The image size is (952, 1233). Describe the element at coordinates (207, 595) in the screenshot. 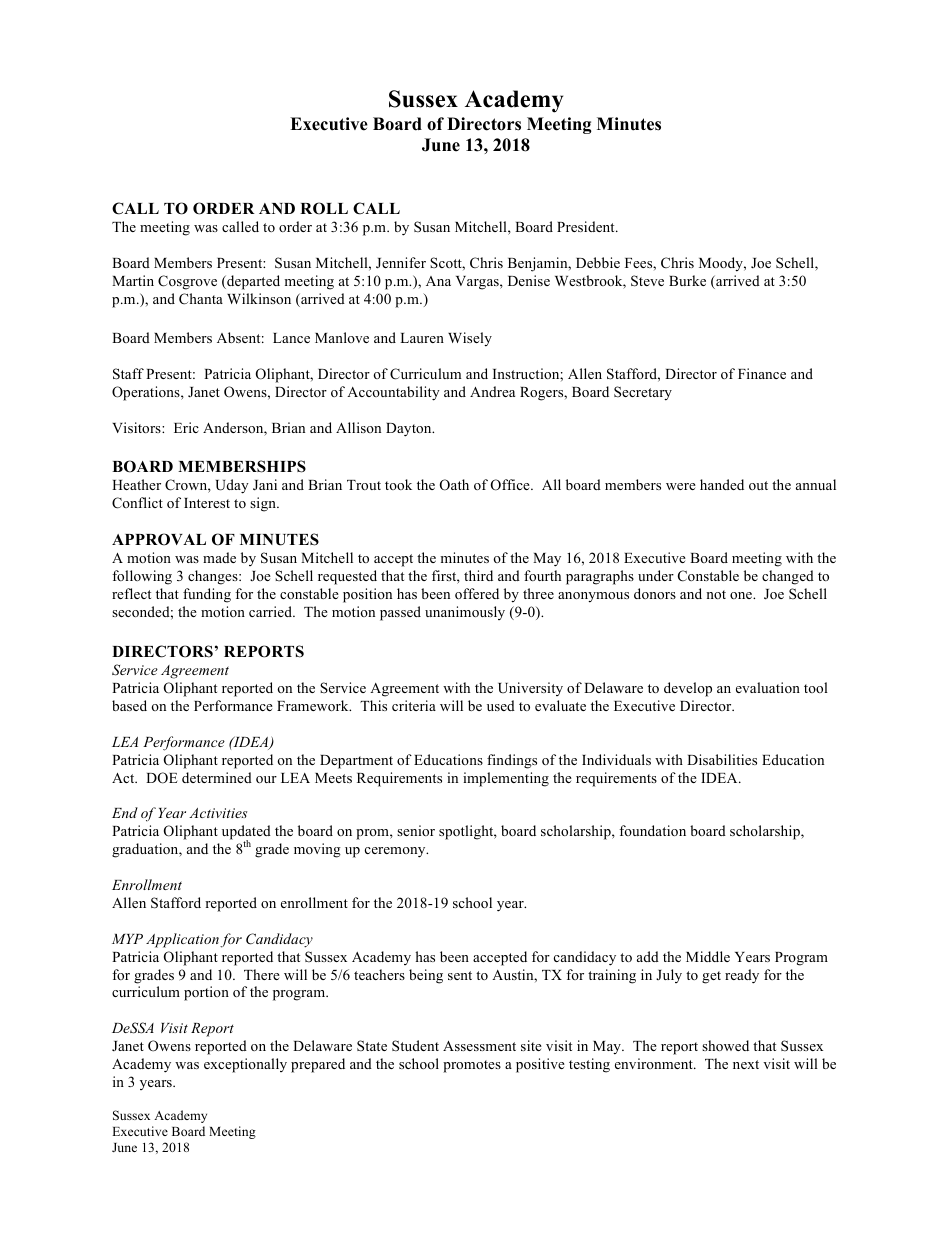

I see `funding` at that location.
